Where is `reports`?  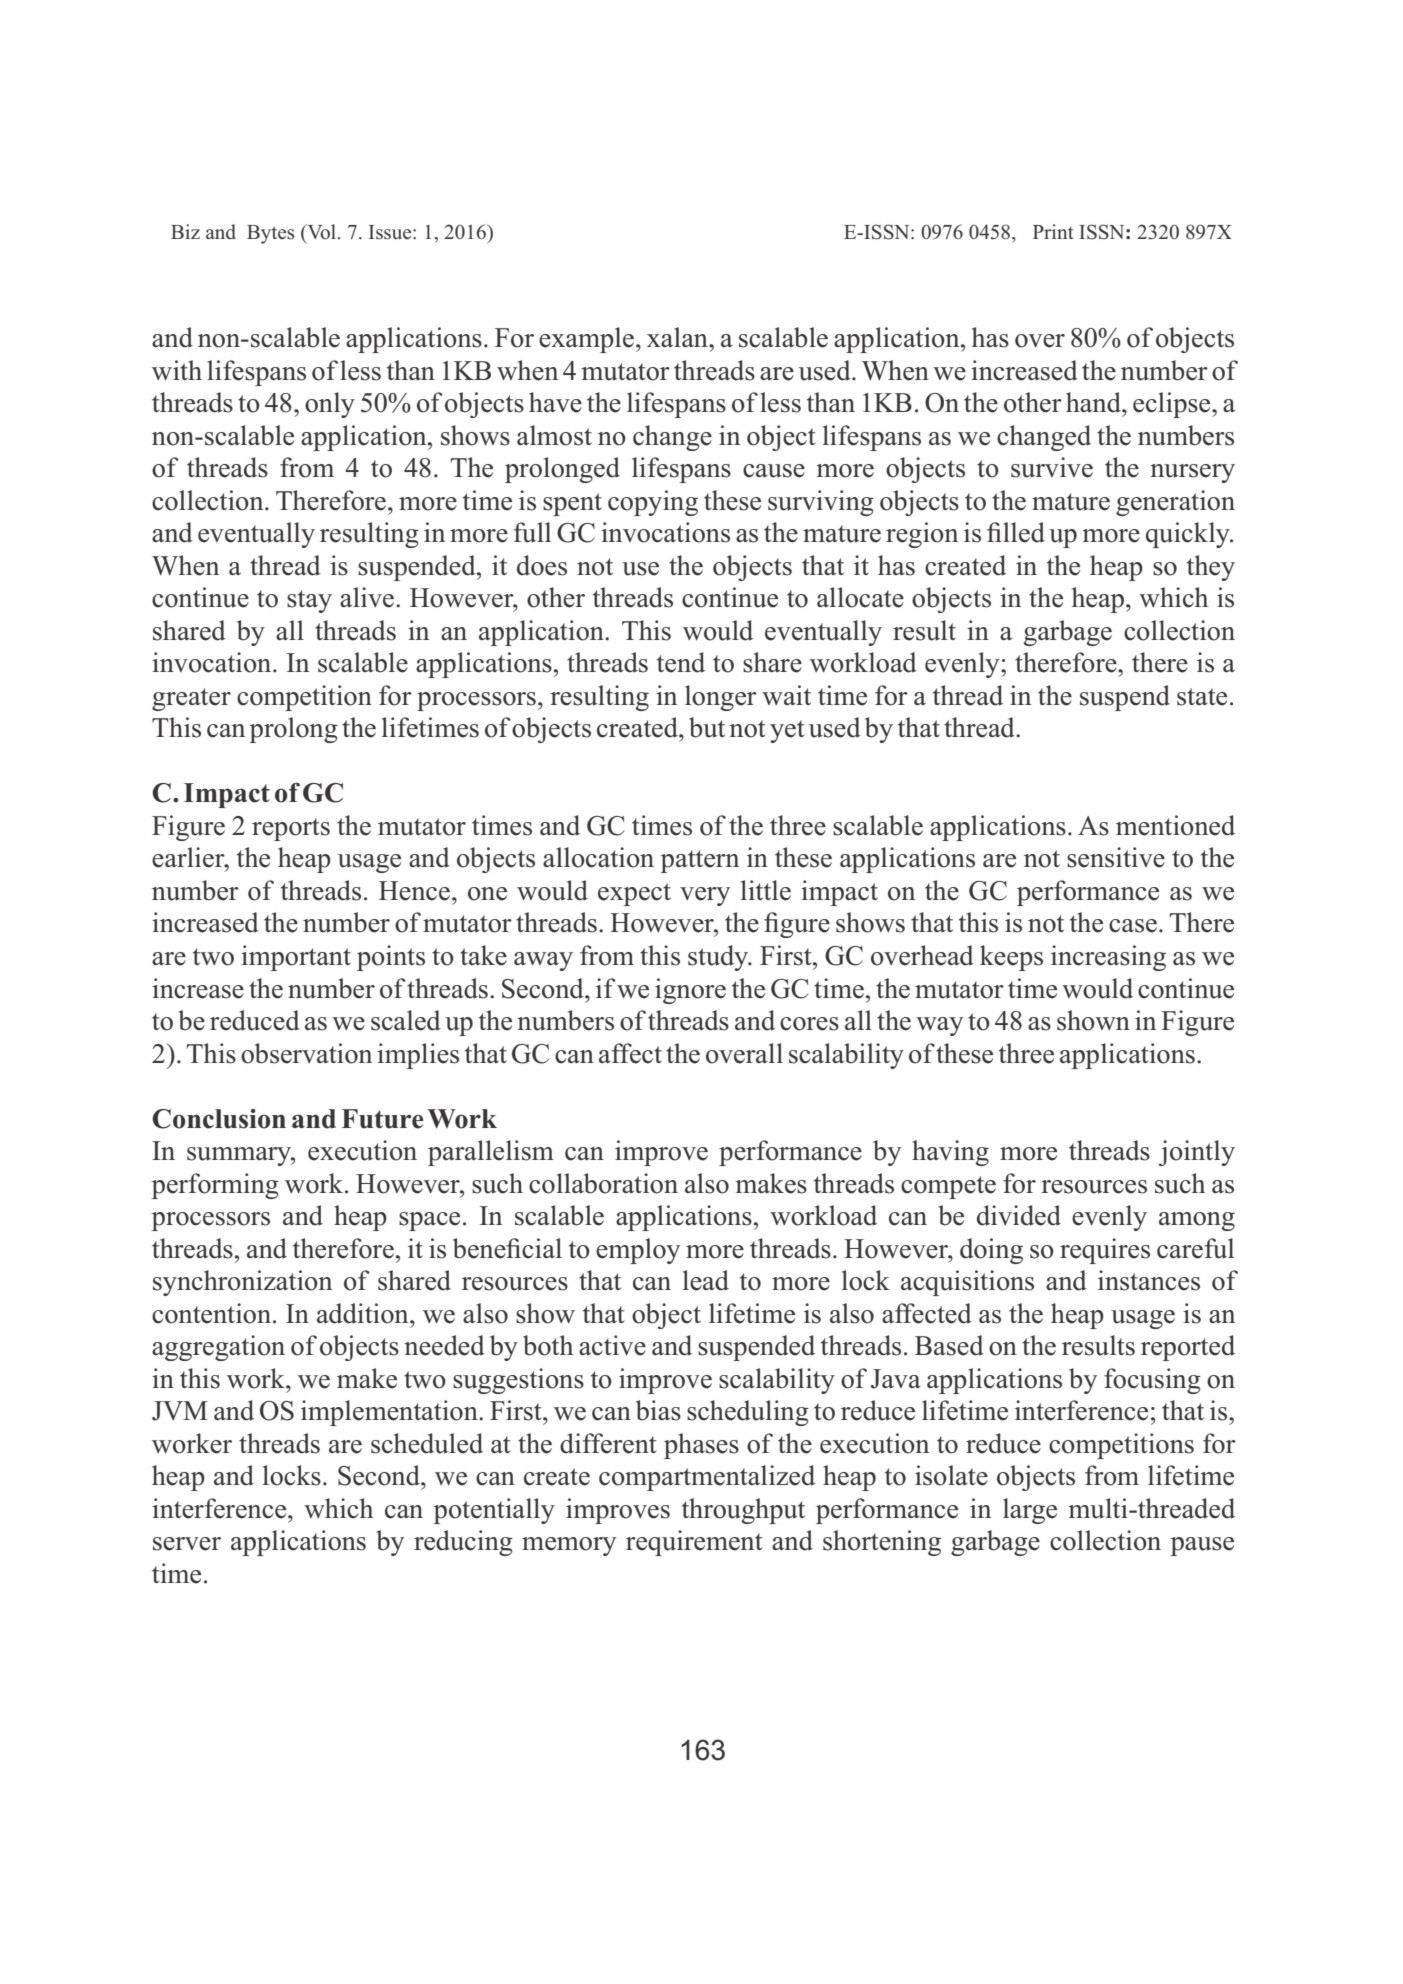
reports is located at coordinates (291, 829).
